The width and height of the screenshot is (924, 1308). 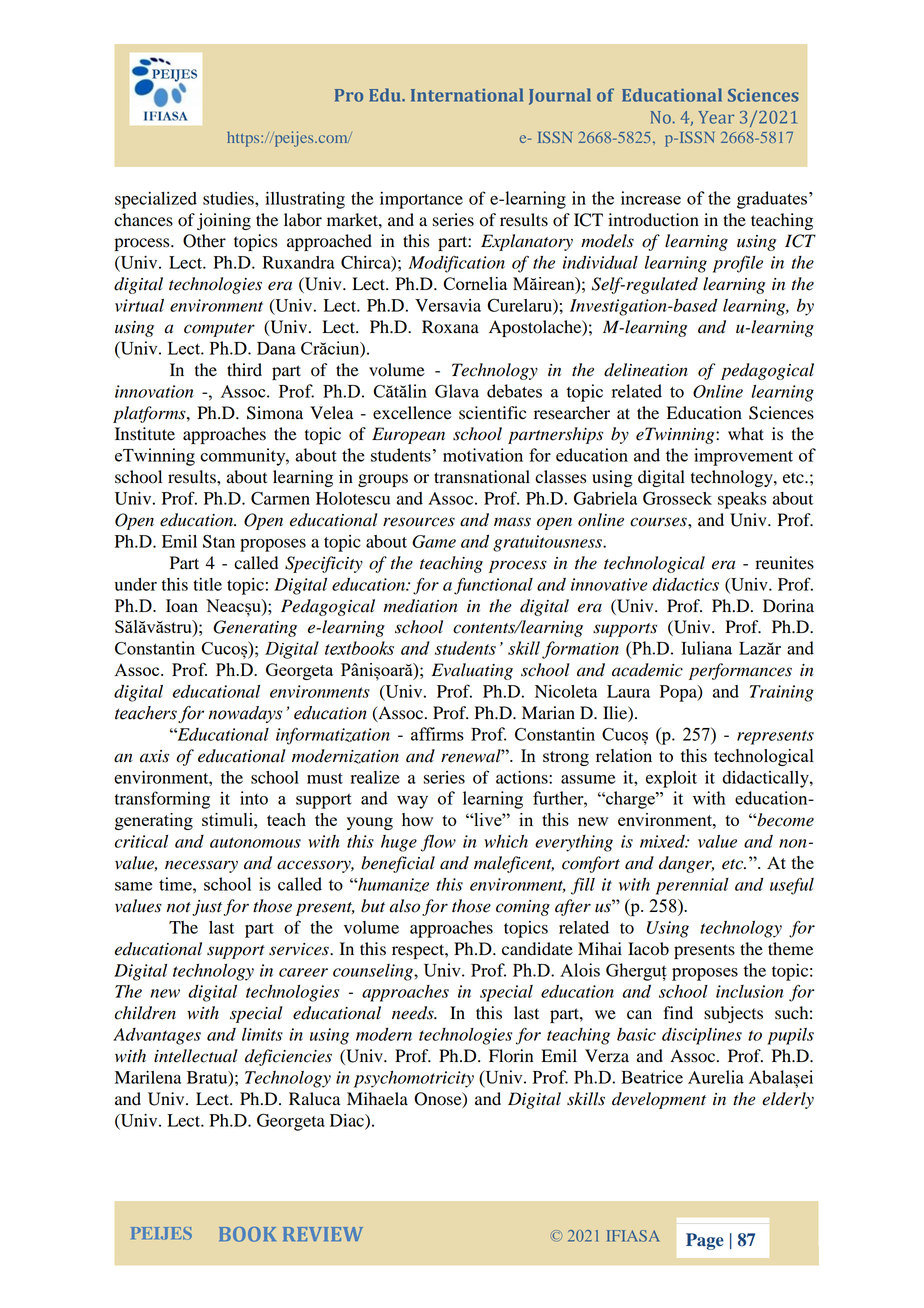 I want to click on REVIEW, so click(x=323, y=1234).
